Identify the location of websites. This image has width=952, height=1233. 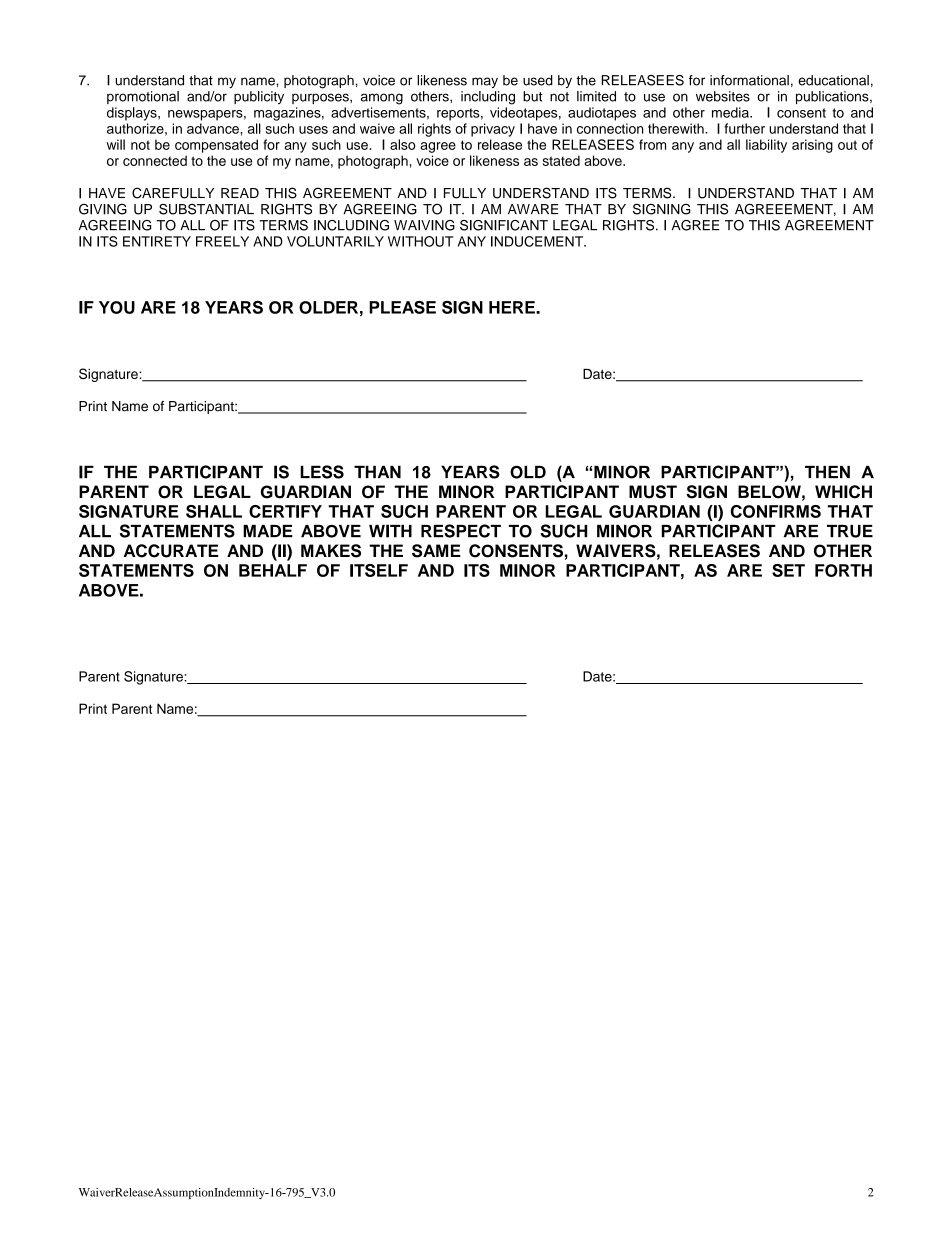
(723, 96).
